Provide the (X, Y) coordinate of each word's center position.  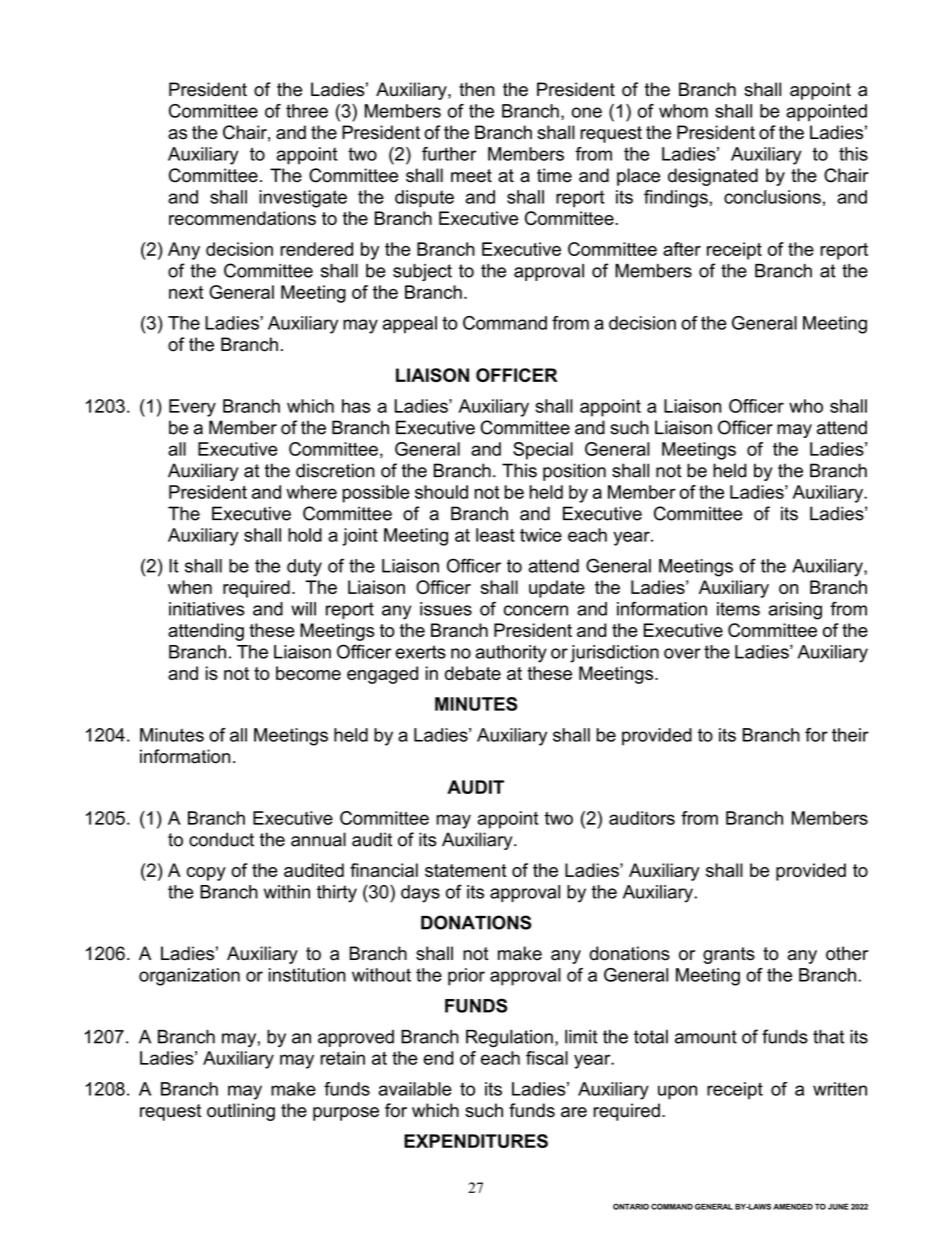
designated (713, 177)
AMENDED (793, 1206)
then (477, 89)
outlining (241, 1112)
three (307, 111)
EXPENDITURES (476, 1141)
